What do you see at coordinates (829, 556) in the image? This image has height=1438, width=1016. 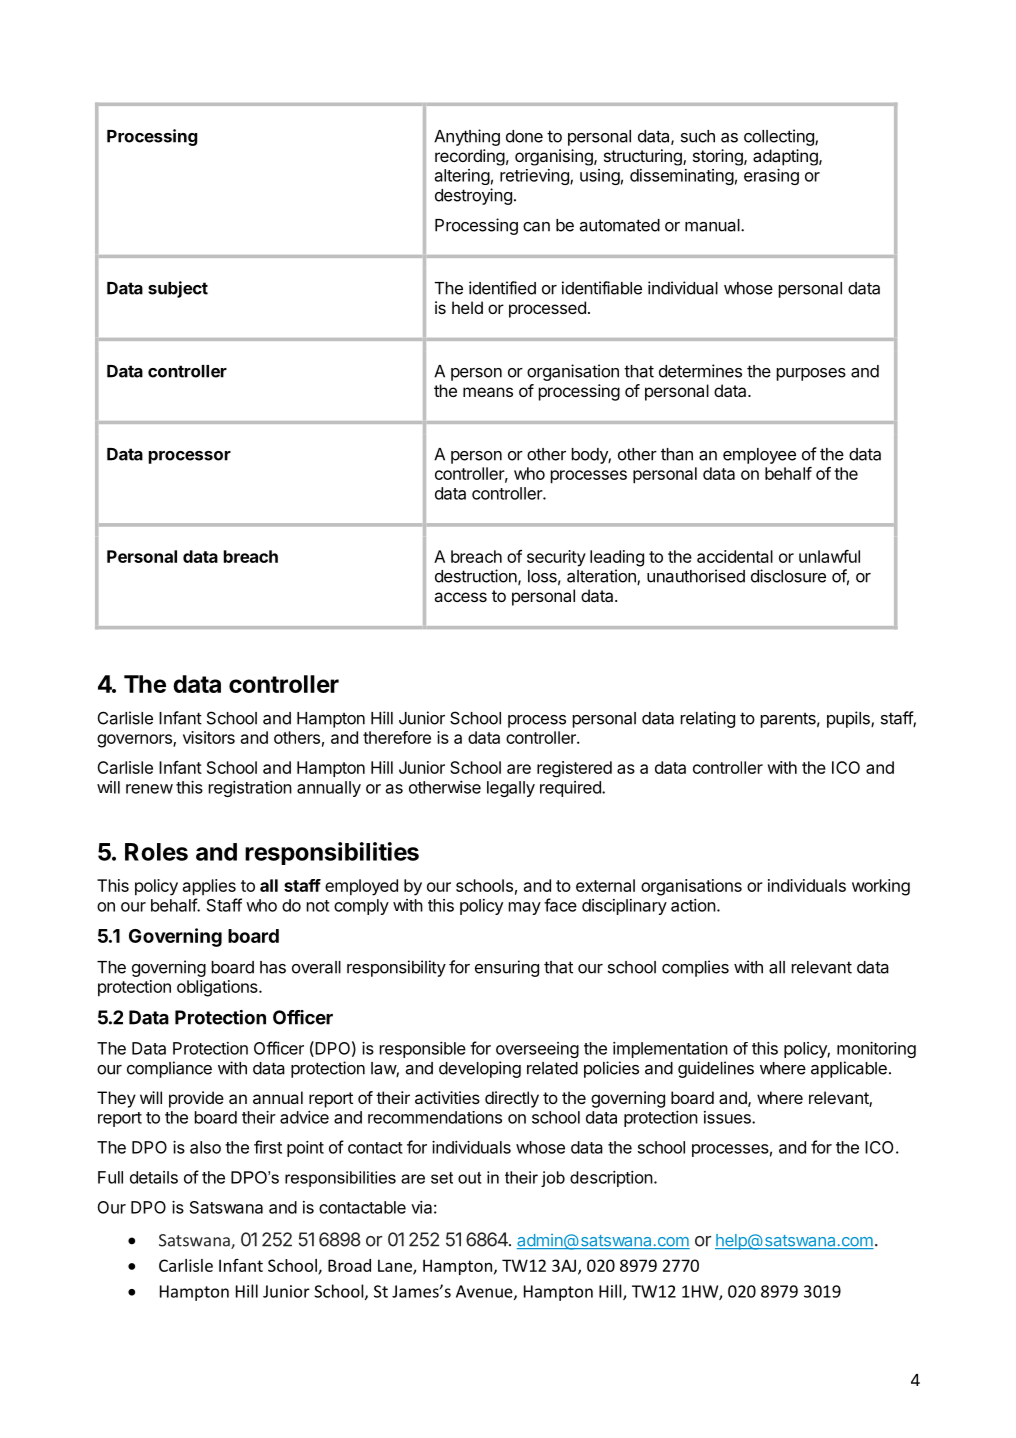 I see `unlawful` at bounding box center [829, 556].
